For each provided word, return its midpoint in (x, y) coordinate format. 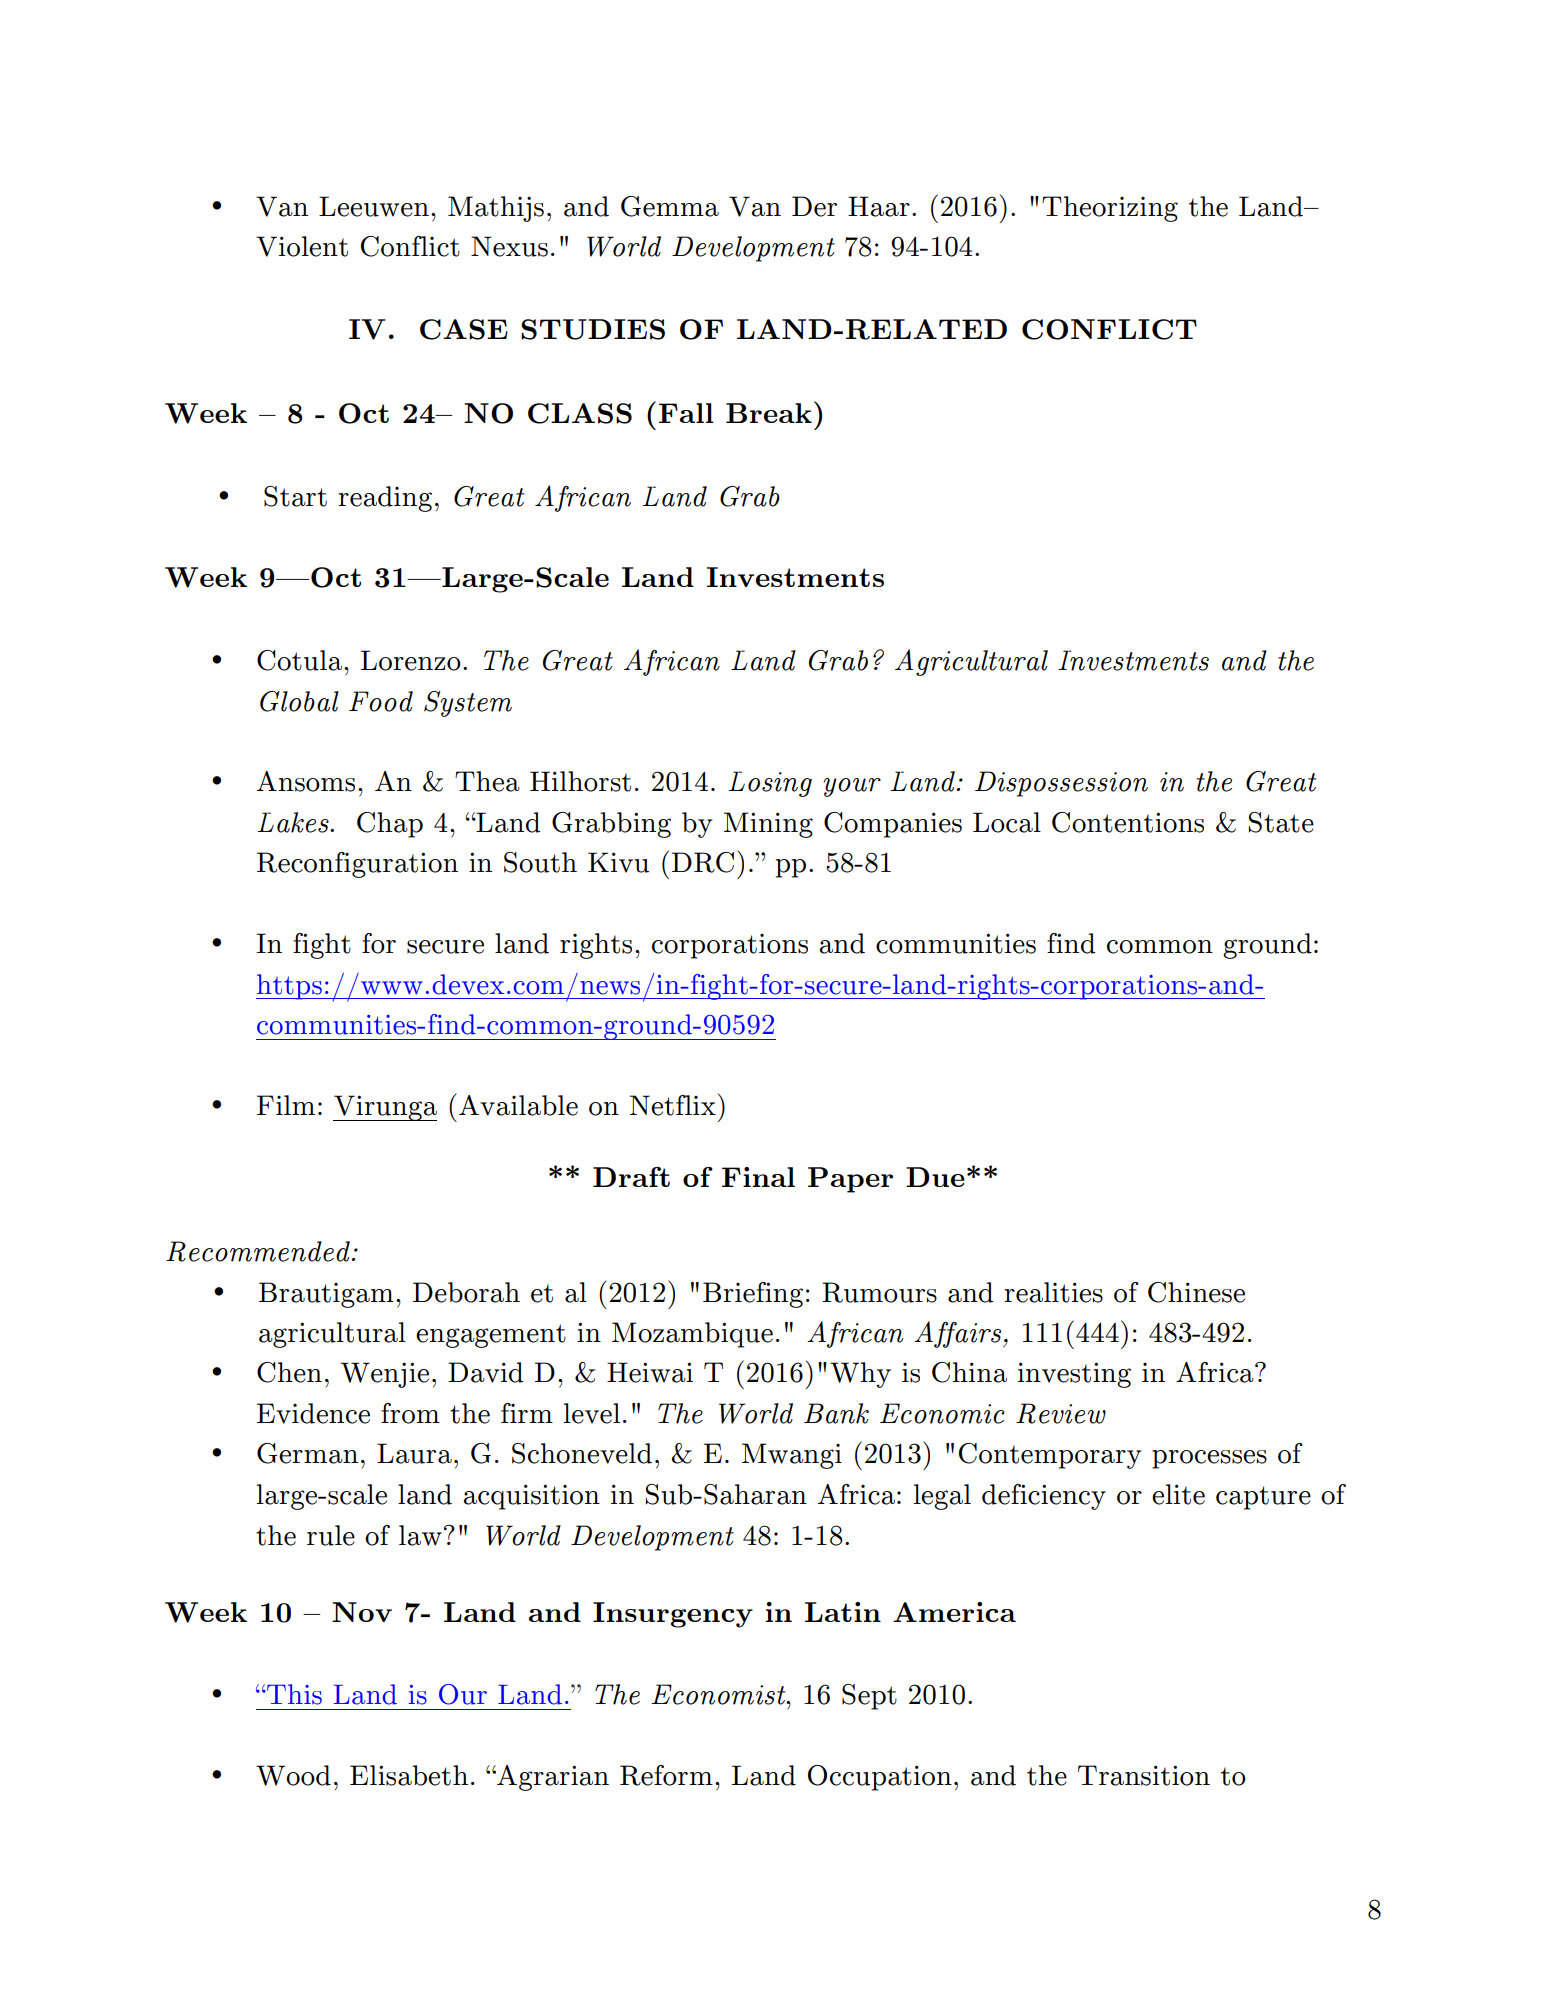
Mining (768, 825)
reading (385, 499)
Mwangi (792, 1456)
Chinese (1196, 1292)
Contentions (1128, 822)
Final (758, 1177)
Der (814, 206)
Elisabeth (409, 1775)
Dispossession (1061, 784)
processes (1209, 1459)
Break (769, 413)
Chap (390, 825)
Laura (414, 1453)
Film (286, 1105)
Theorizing (1110, 209)
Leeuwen (374, 206)
